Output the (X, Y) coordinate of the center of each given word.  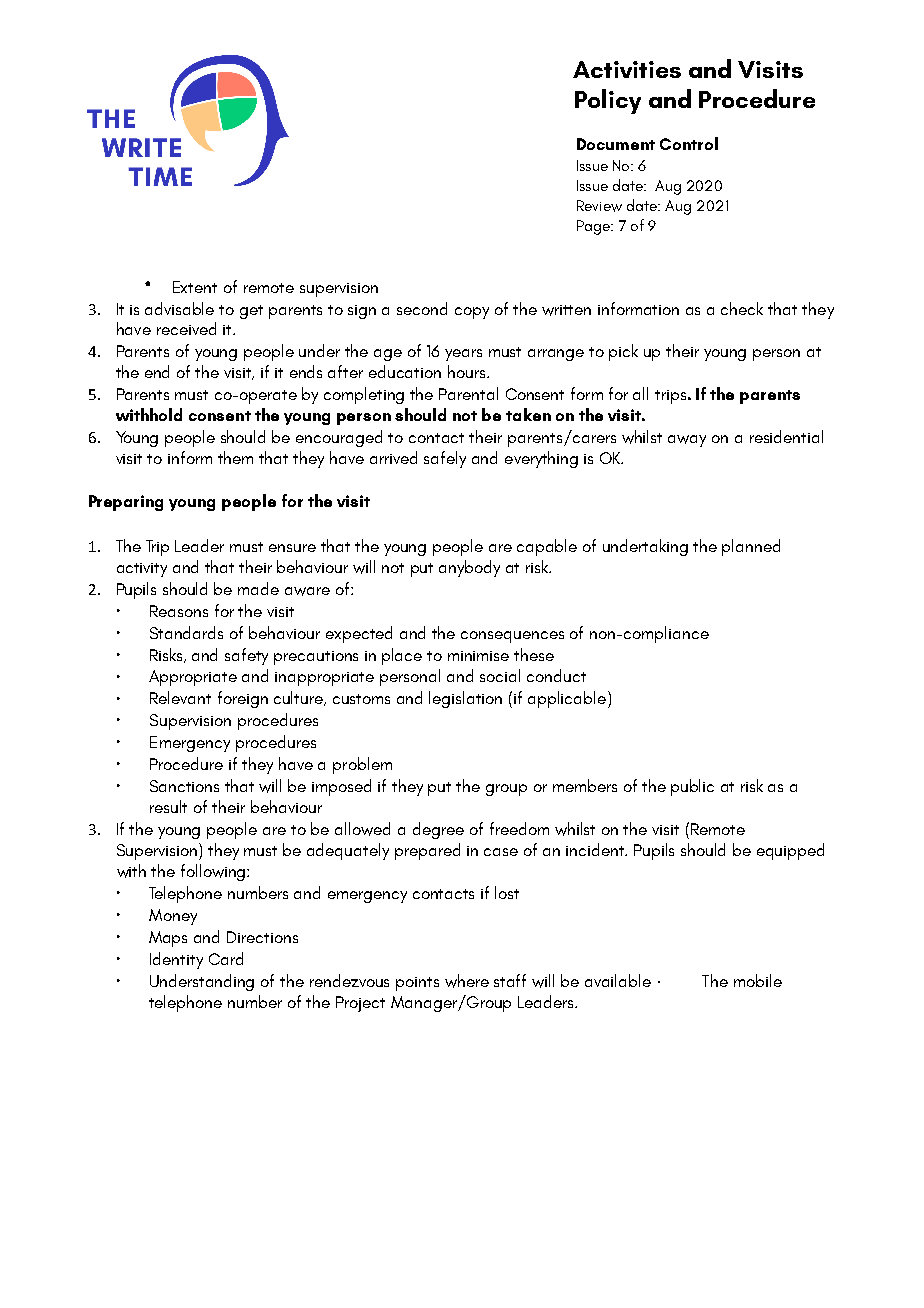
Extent (195, 287)
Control (689, 143)
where (467, 981)
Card (226, 958)
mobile (758, 980)
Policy (608, 101)
